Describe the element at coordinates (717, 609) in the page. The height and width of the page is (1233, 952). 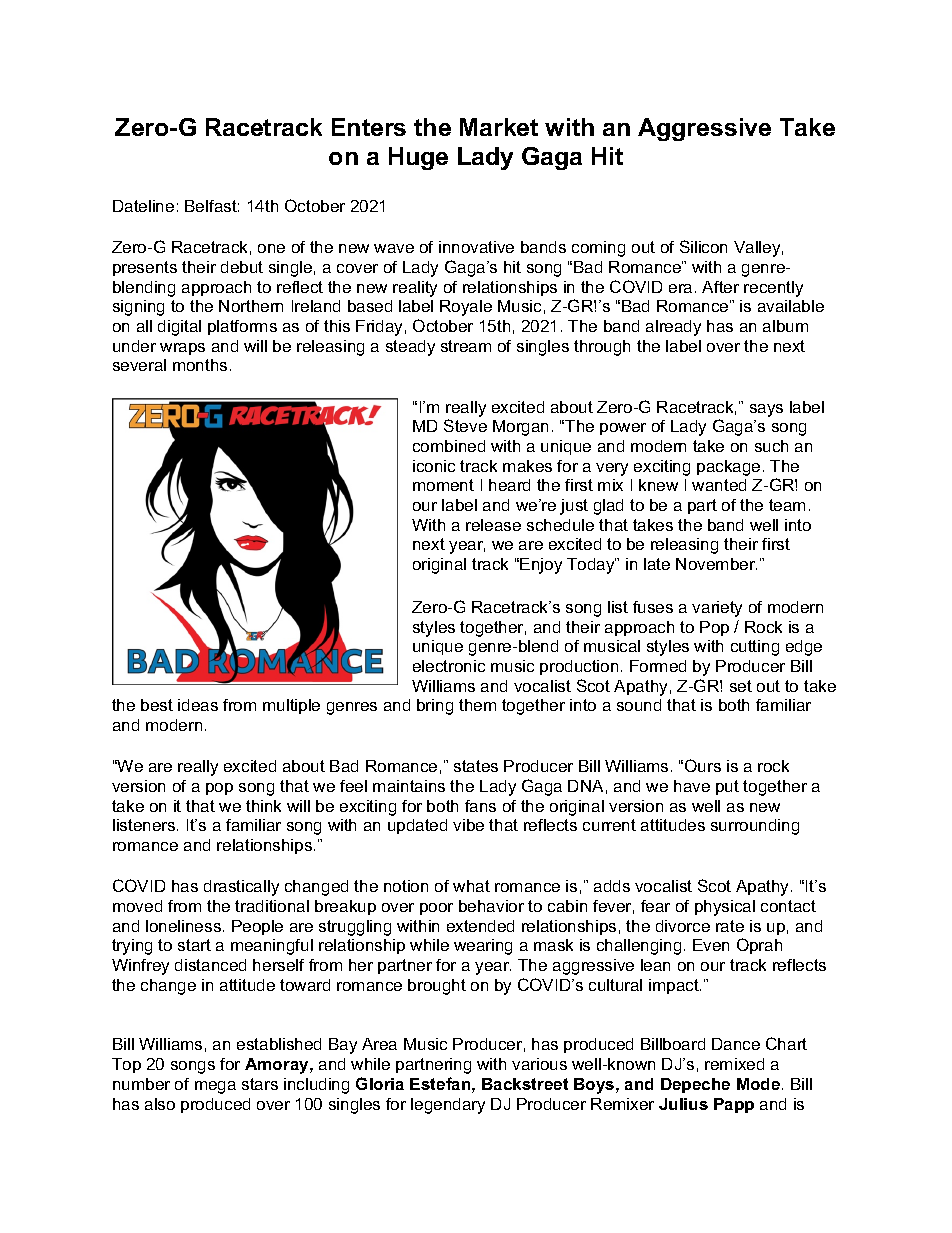
I see `variety` at that location.
